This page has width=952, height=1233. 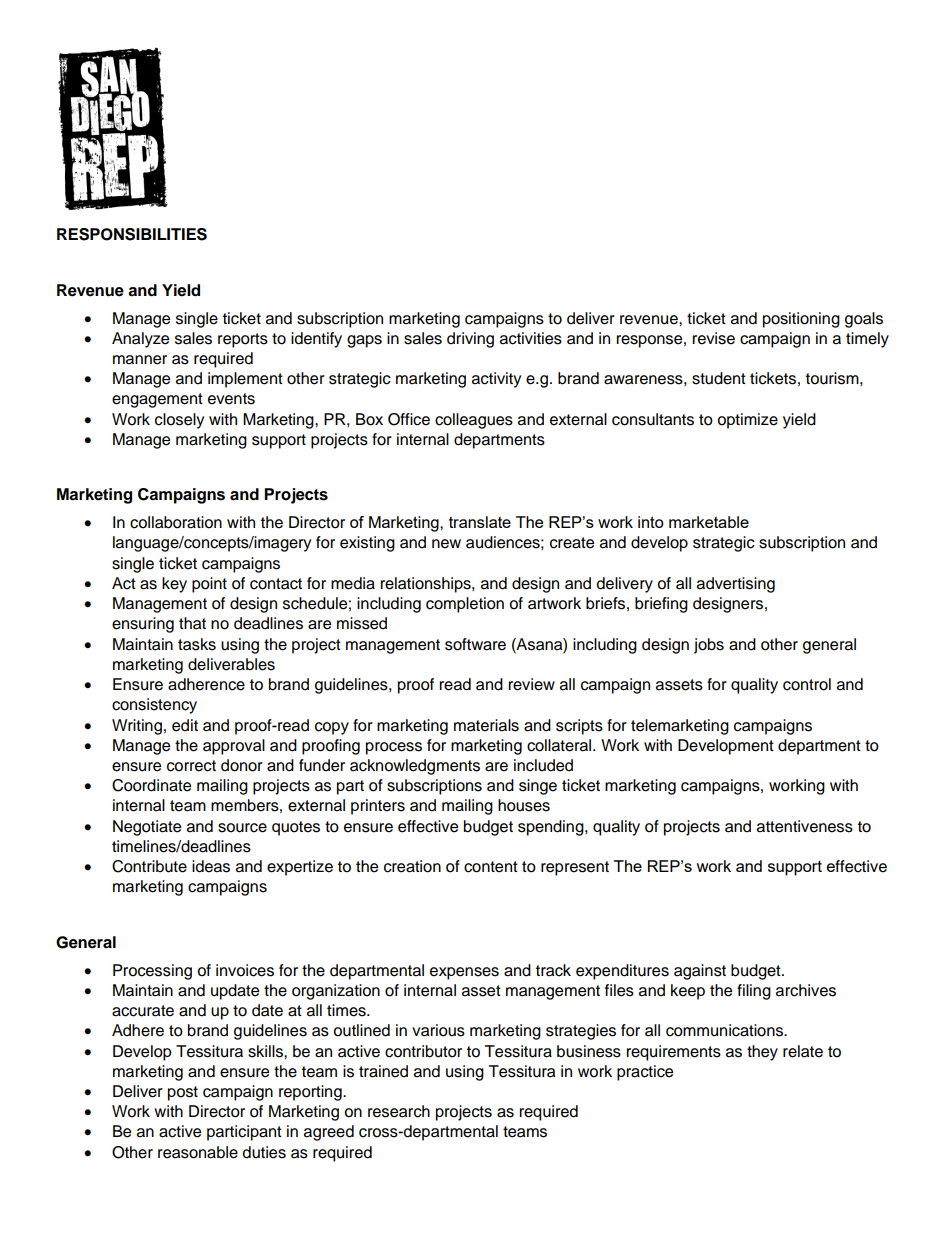 I want to click on control, so click(x=807, y=684).
